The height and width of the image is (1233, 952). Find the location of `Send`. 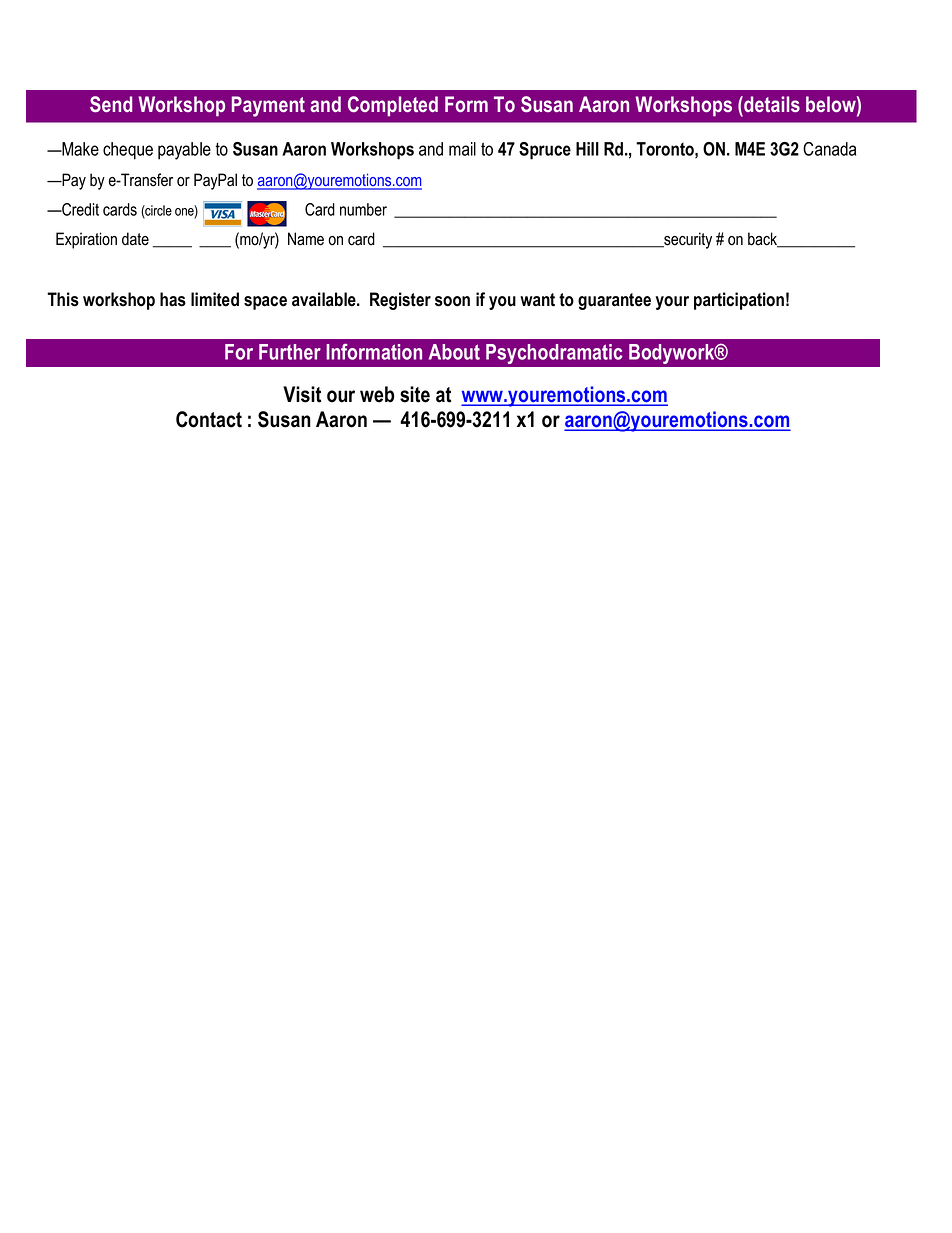

Send is located at coordinates (111, 104).
